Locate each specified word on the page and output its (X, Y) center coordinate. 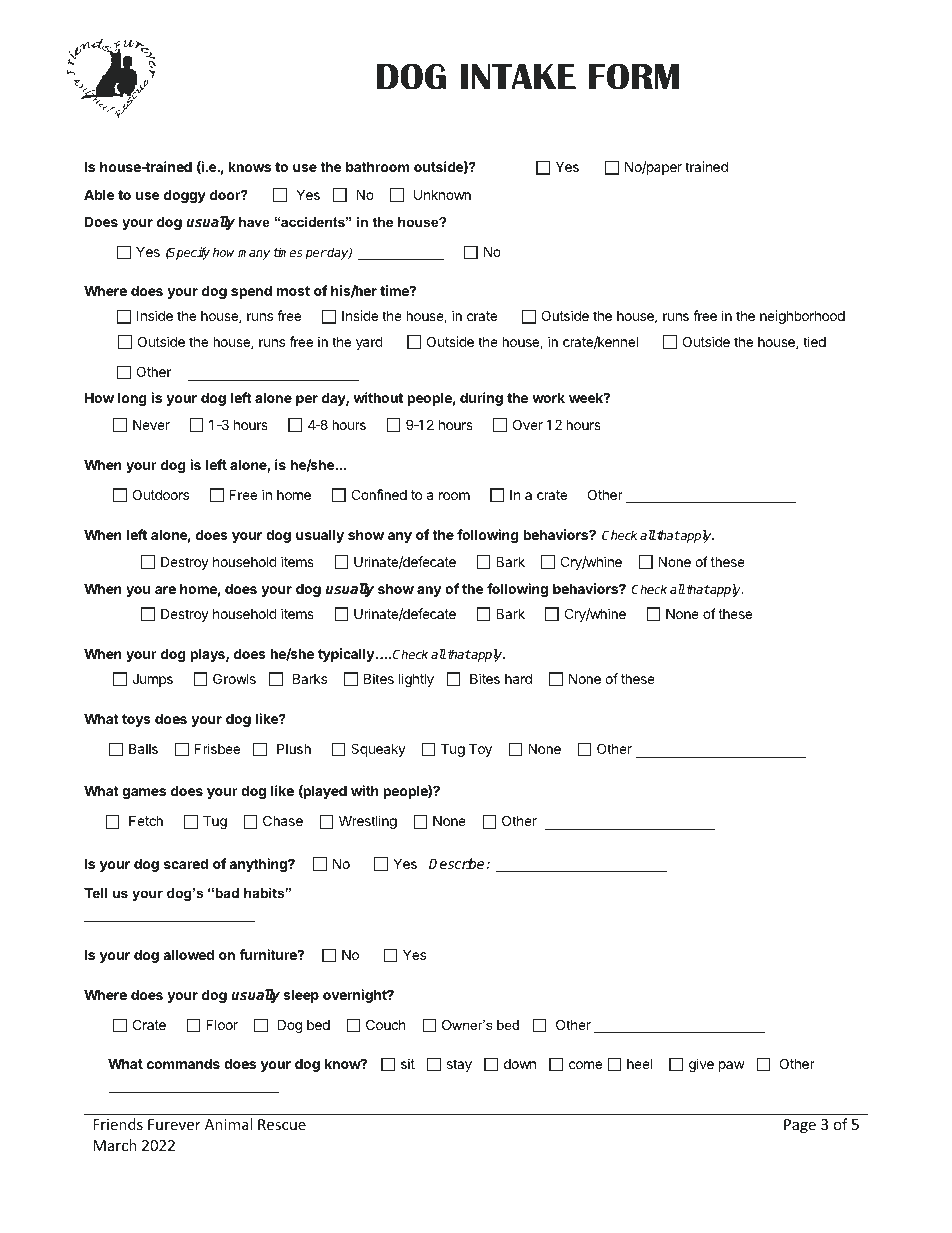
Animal (228, 1124)
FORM (634, 76)
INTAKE (518, 76)
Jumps (152, 680)
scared (186, 863)
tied (814, 341)
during (481, 399)
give (701, 1065)
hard (518, 678)
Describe (458, 863)
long (132, 399)
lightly (416, 680)
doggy (185, 196)
